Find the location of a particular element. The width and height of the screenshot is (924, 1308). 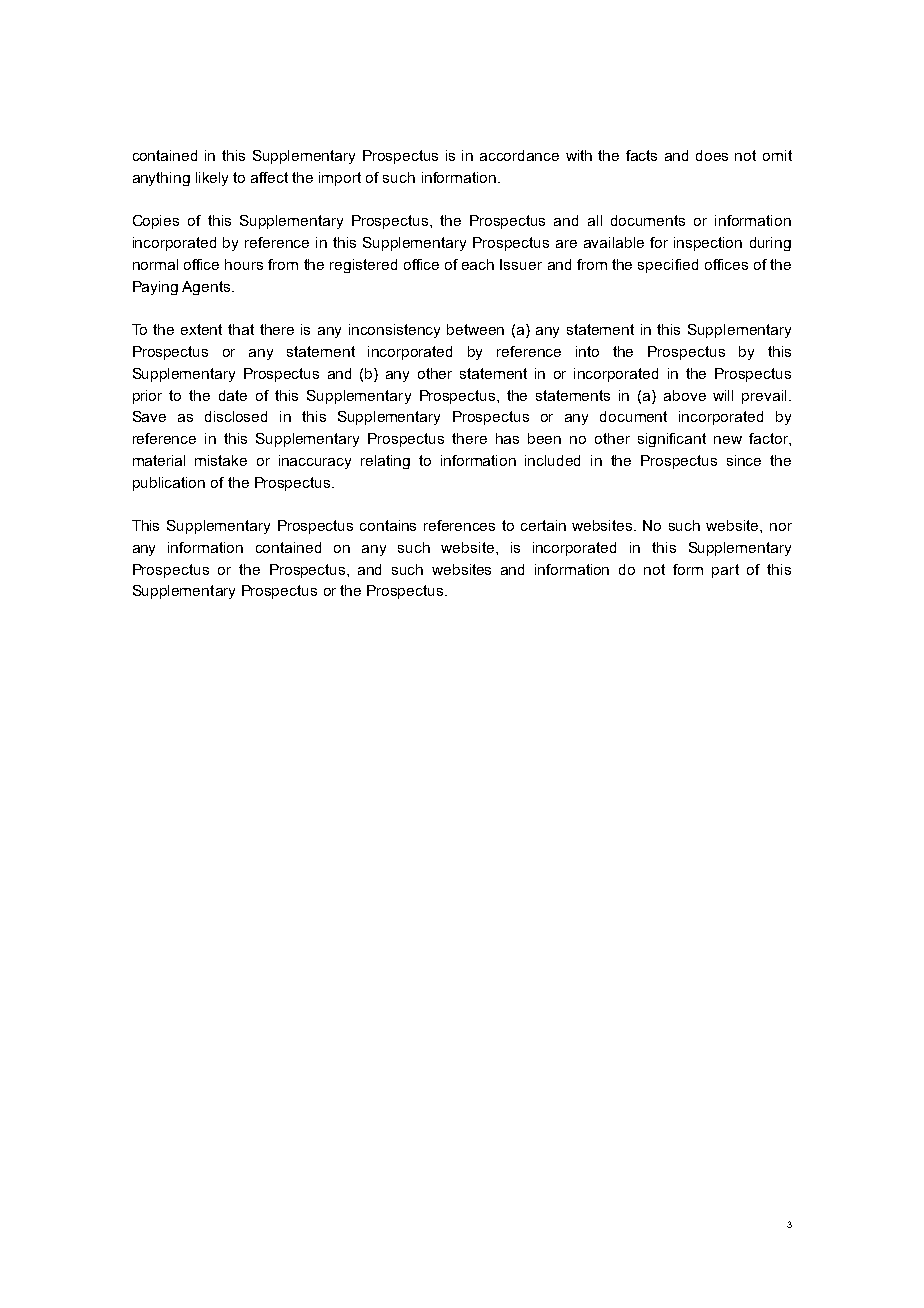

contains is located at coordinates (388, 525).
